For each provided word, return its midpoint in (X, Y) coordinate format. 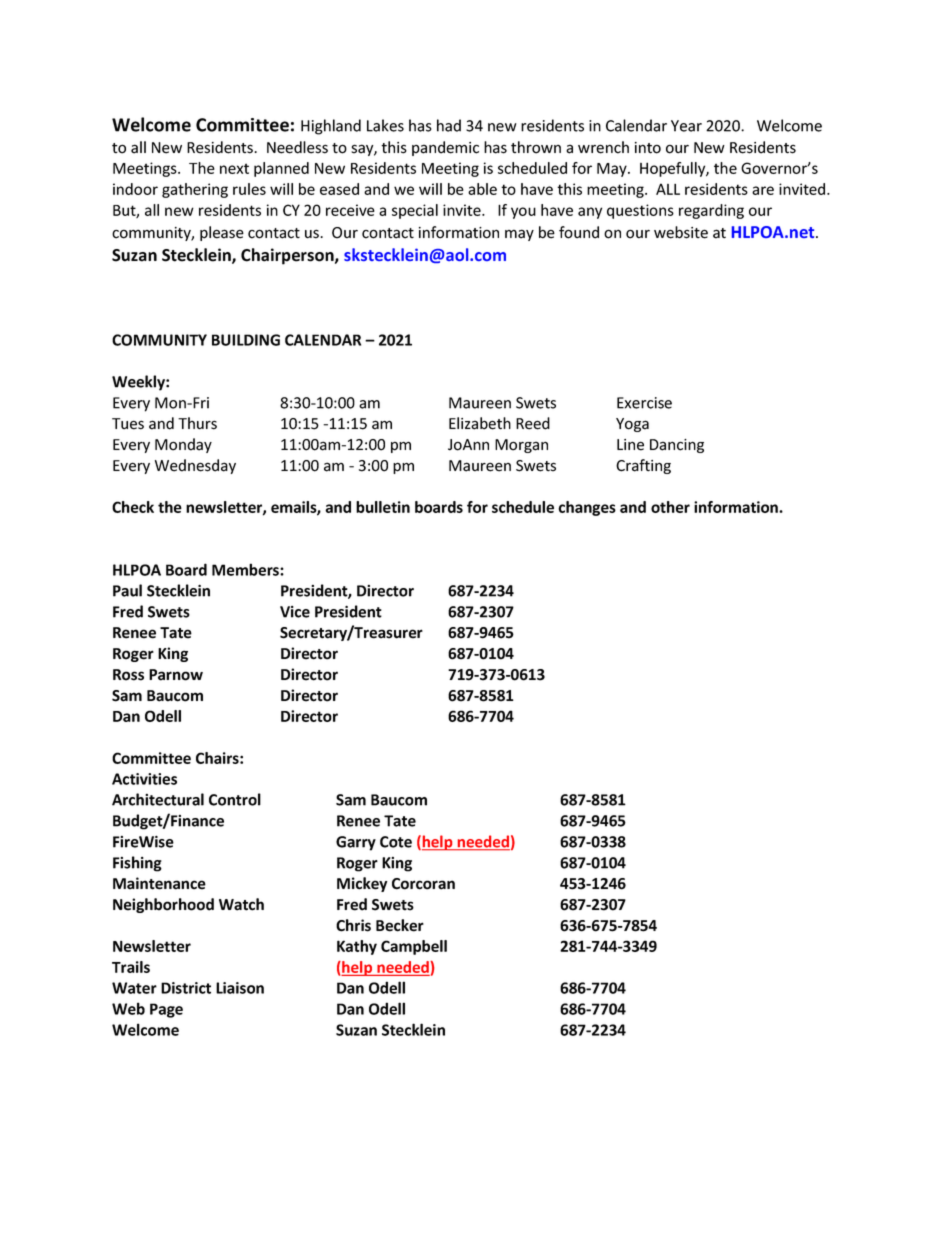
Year (686, 126)
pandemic (445, 148)
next (234, 168)
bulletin (383, 507)
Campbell (414, 947)
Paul (127, 590)
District (186, 988)
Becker (400, 925)
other (670, 507)
